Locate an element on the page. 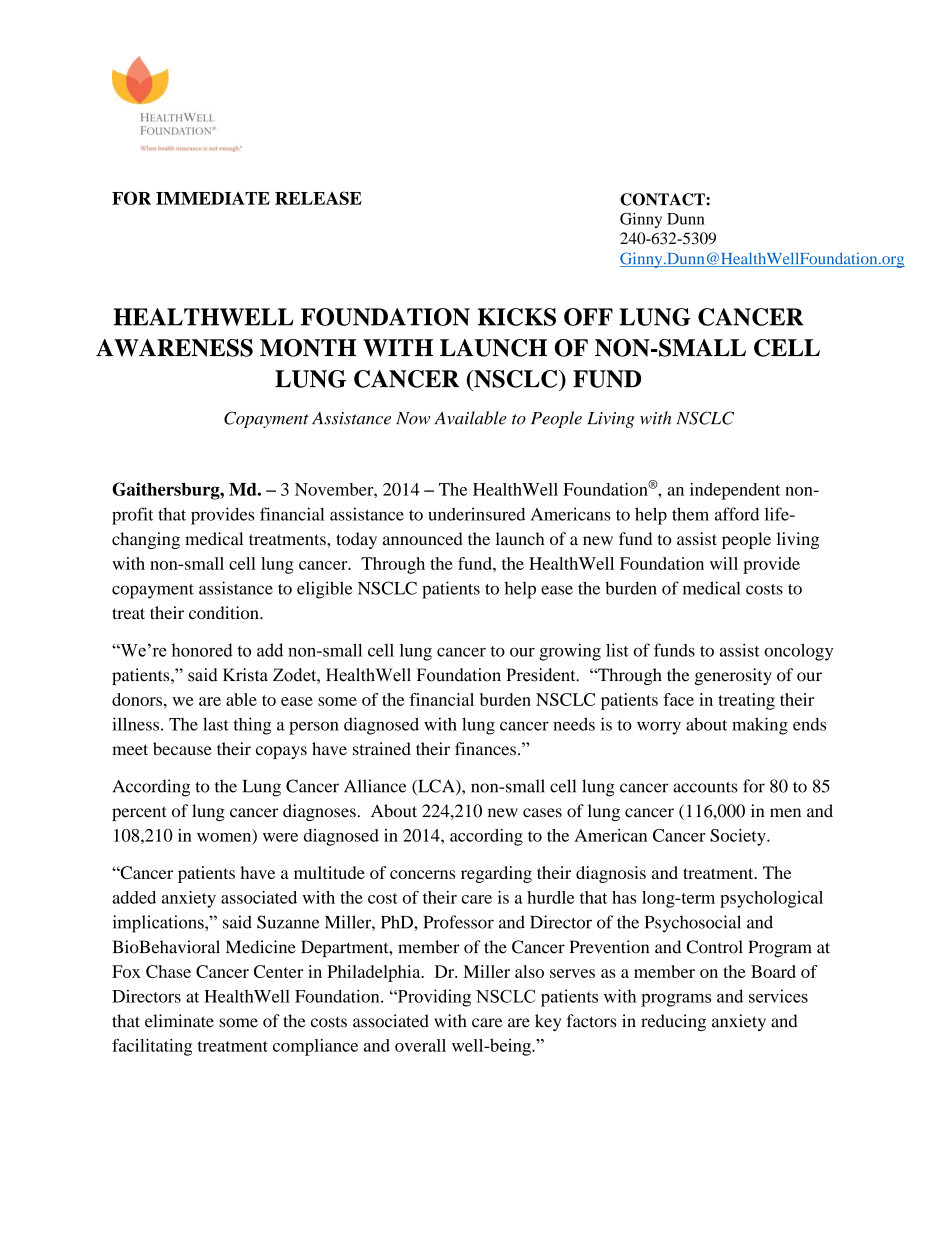 The image size is (952, 1233). CONTACT is located at coordinates (663, 199).
